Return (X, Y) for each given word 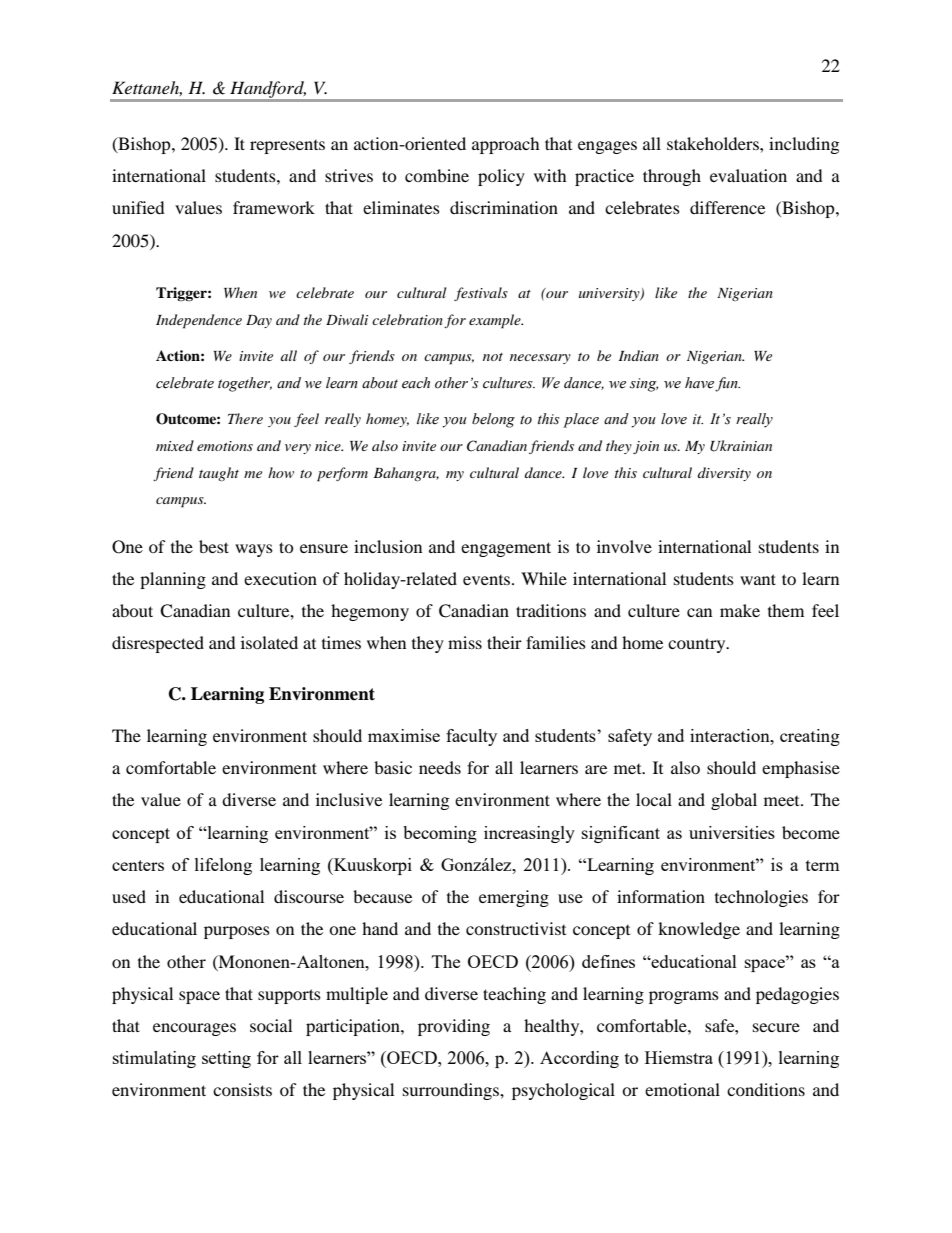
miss (465, 642)
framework (274, 207)
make (740, 610)
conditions (766, 1089)
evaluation (748, 175)
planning (173, 580)
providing (454, 1027)
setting (226, 1059)
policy (501, 177)
